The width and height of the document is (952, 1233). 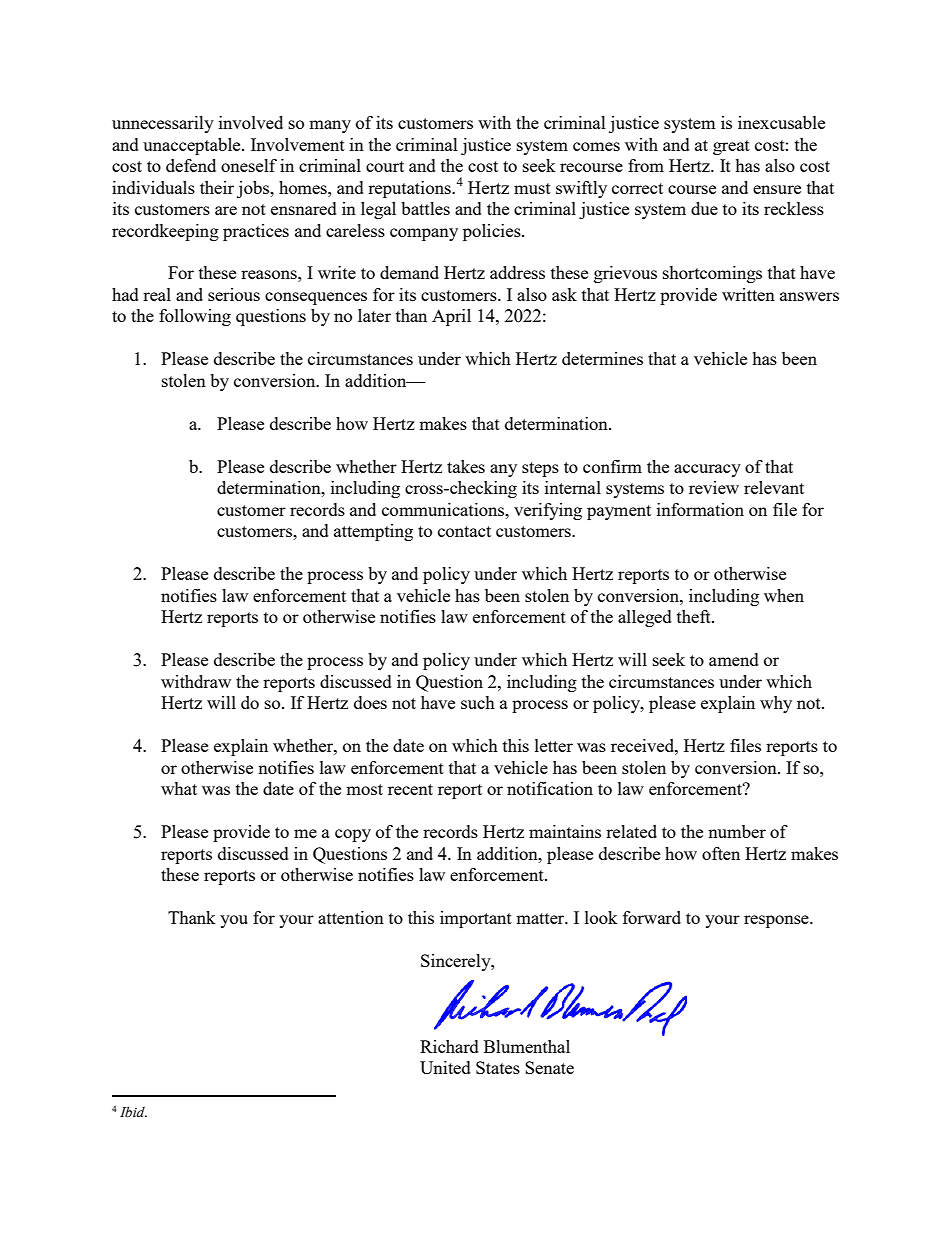 What do you see at coordinates (478, 702) in the document?
I see `such` at bounding box center [478, 702].
